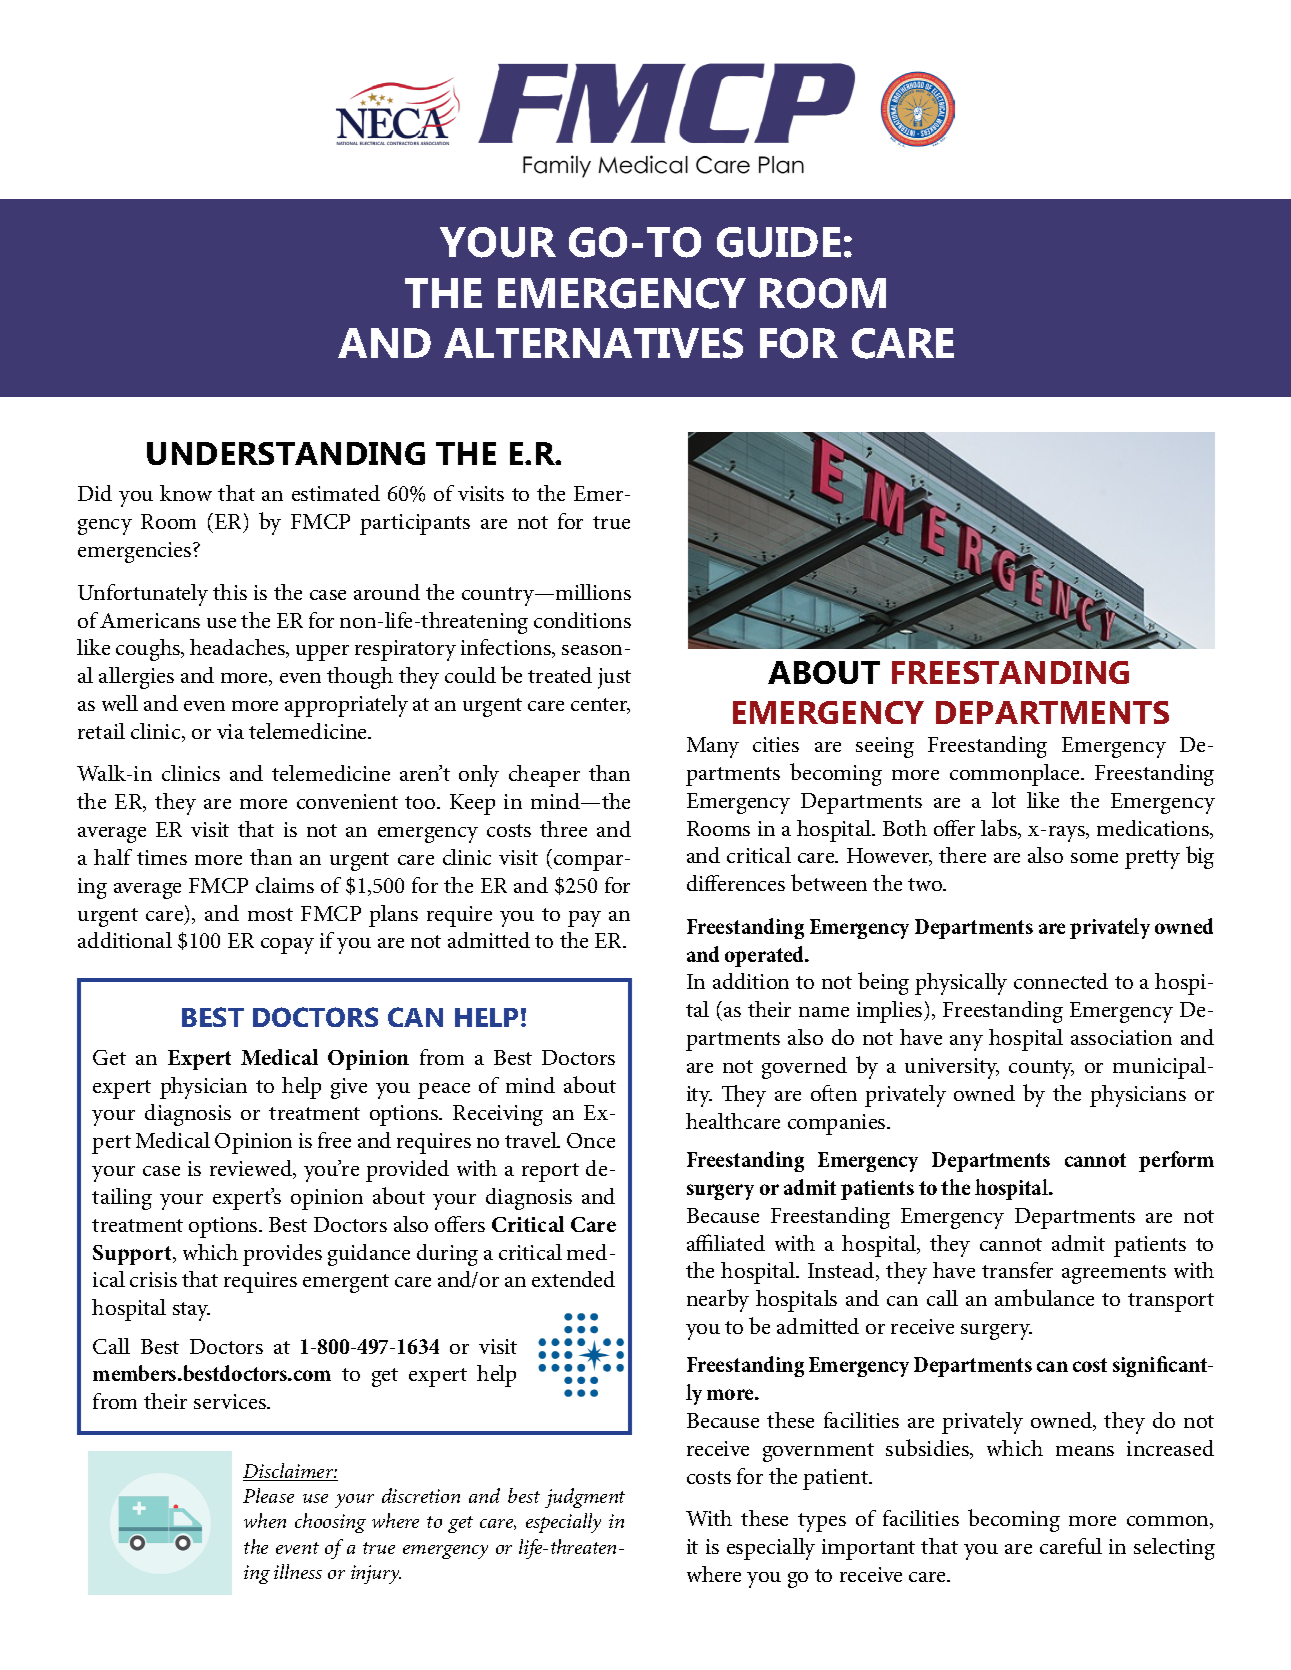  I want to click on lot, so click(1004, 800).
